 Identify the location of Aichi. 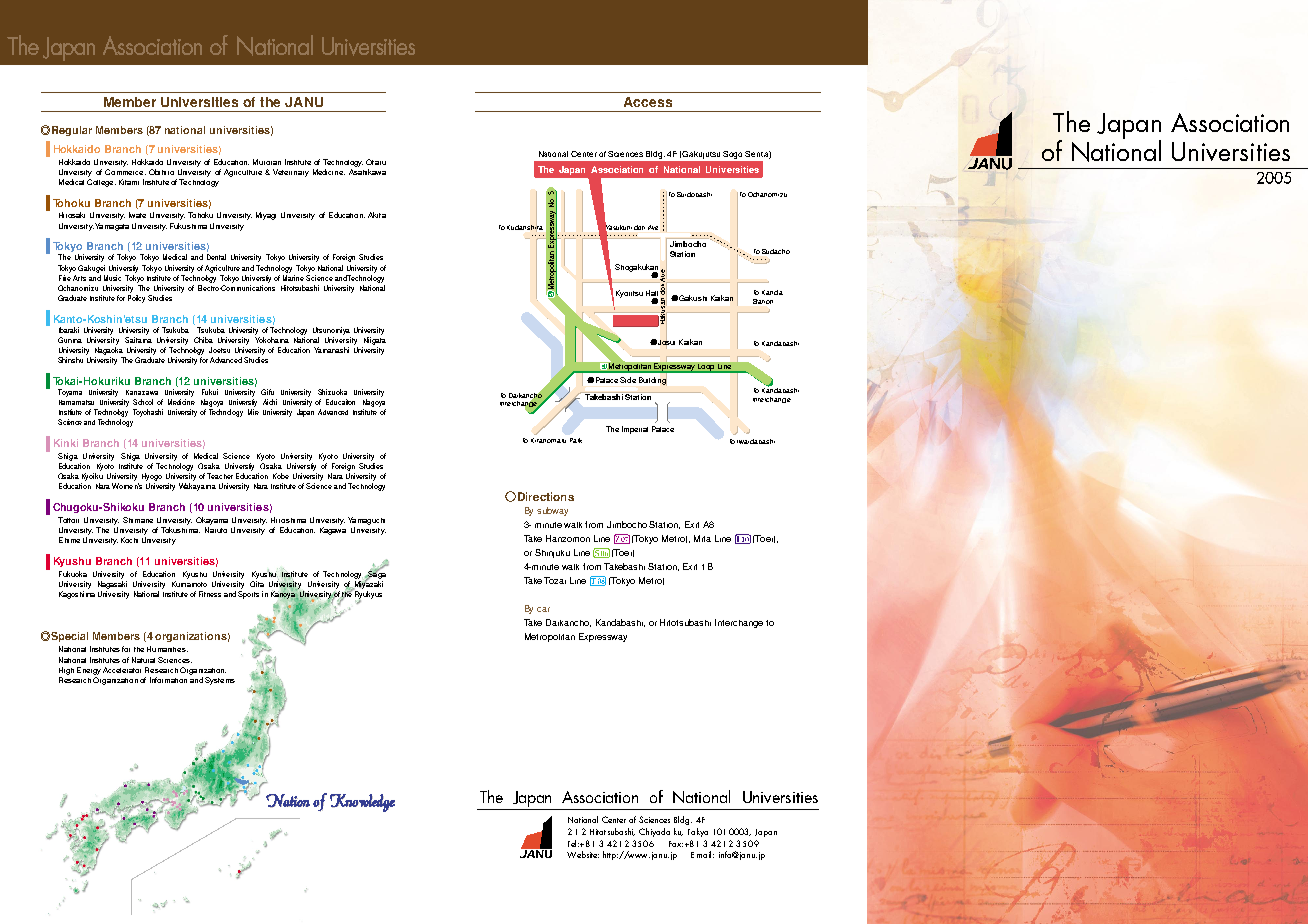
(270, 402).
